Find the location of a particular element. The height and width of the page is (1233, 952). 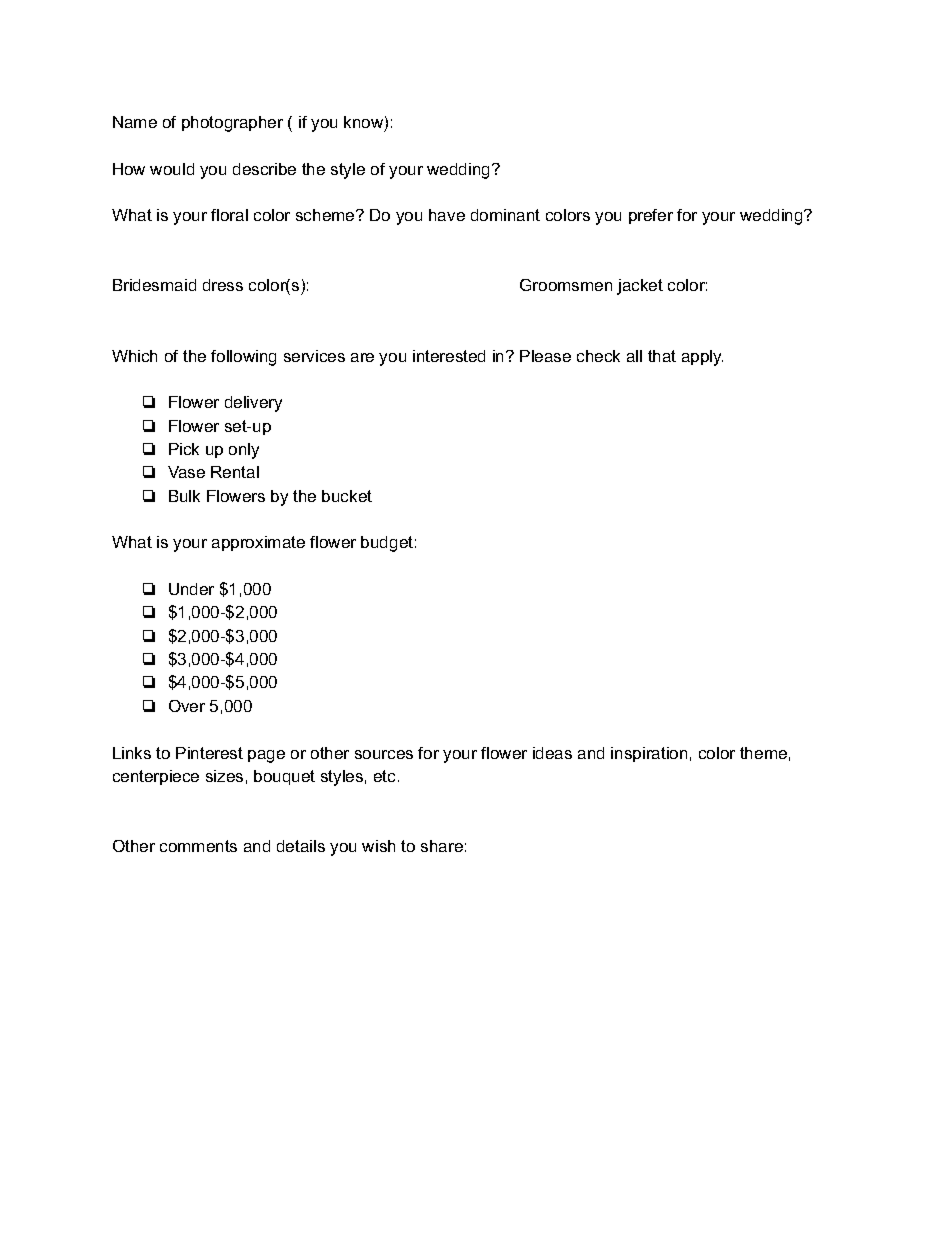

only is located at coordinates (244, 451).
